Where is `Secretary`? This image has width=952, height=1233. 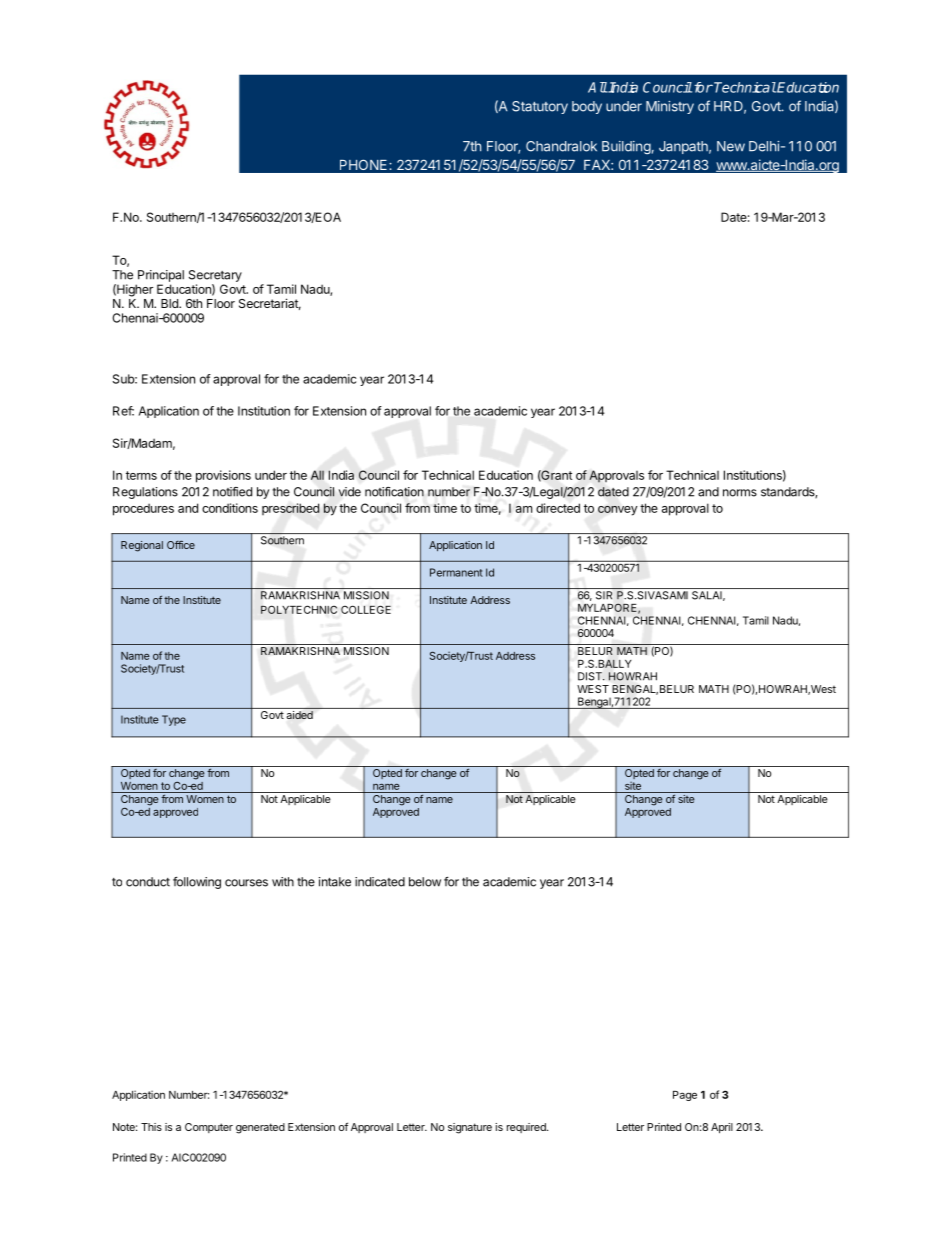
Secretary is located at coordinates (215, 276).
